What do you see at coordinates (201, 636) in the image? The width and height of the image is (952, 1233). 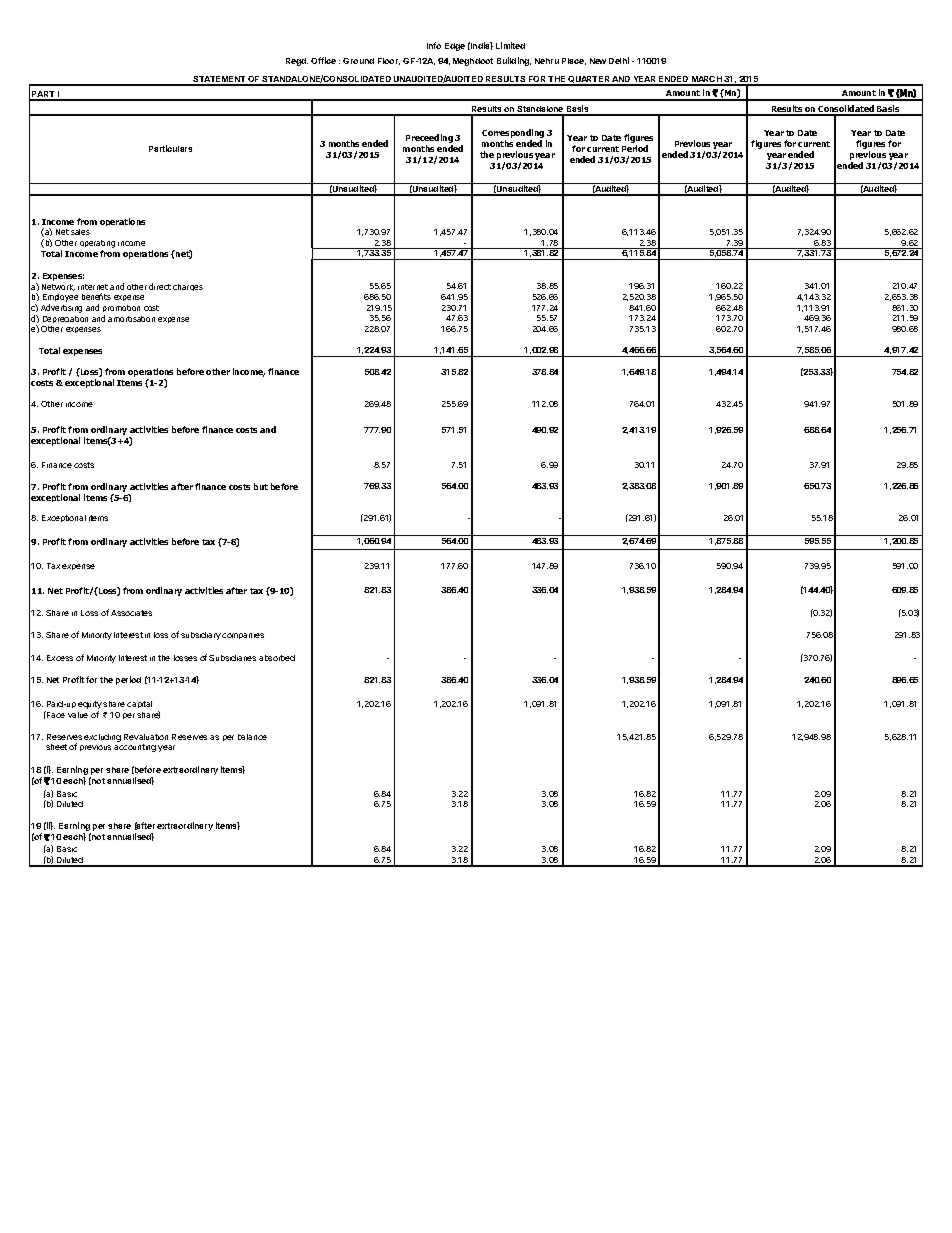 I see `subsidiary` at bounding box center [201, 636].
